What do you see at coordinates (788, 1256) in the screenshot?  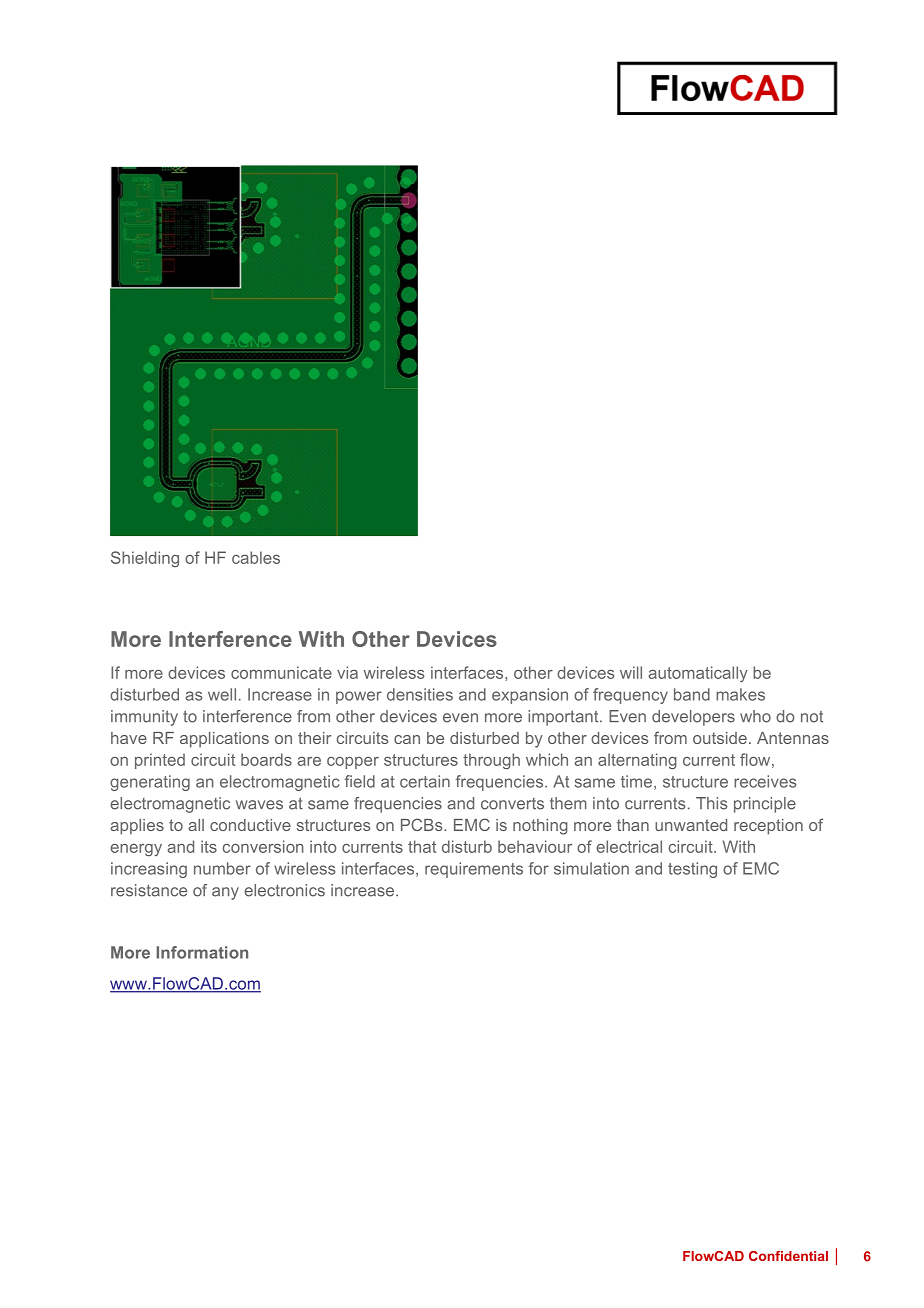 I see `Confidential` at bounding box center [788, 1256].
